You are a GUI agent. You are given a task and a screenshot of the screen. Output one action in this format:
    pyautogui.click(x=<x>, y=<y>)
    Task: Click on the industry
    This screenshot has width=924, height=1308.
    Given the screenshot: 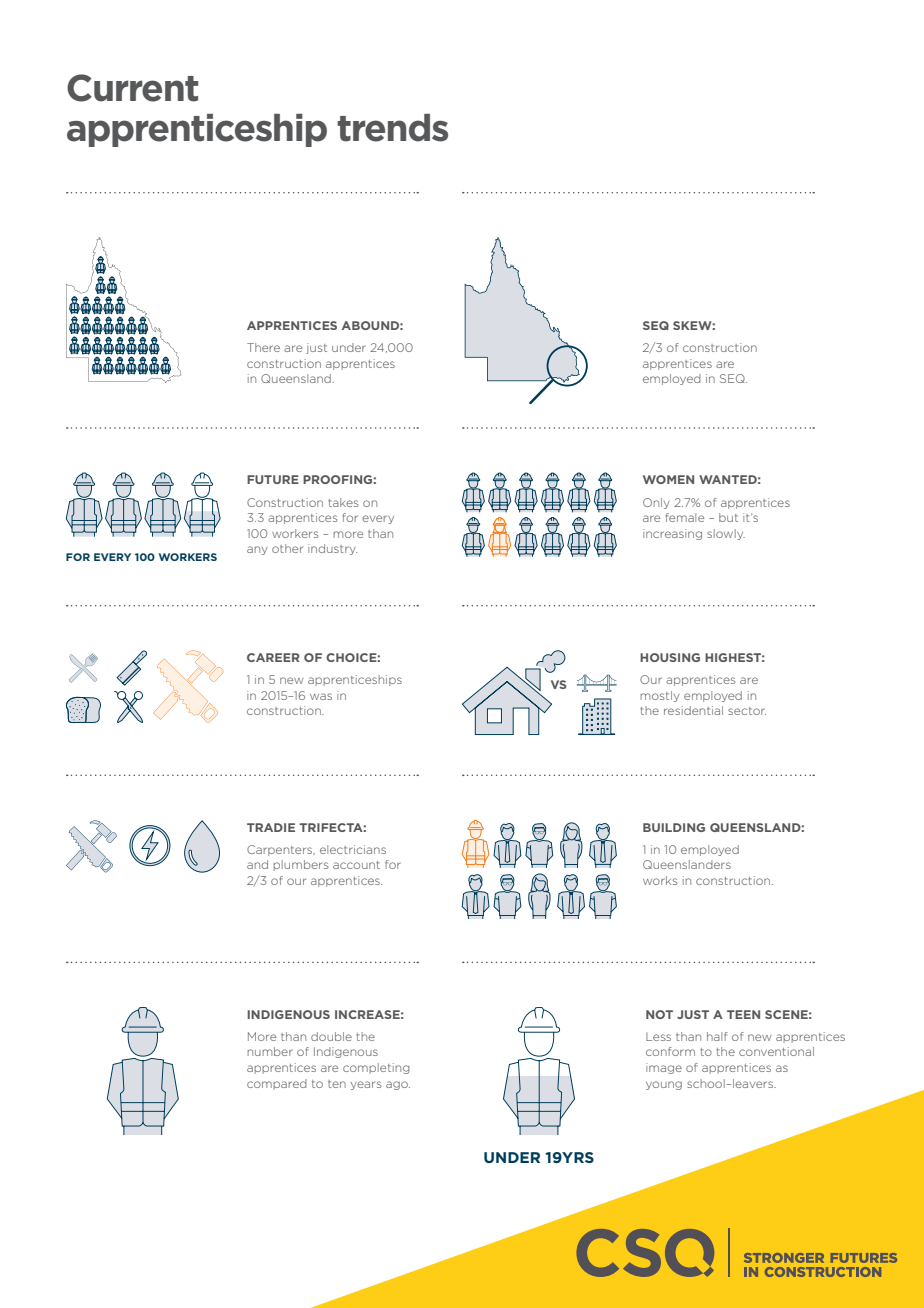 What is the action you would take?
    pyautogui.click(x=332, y=549)
